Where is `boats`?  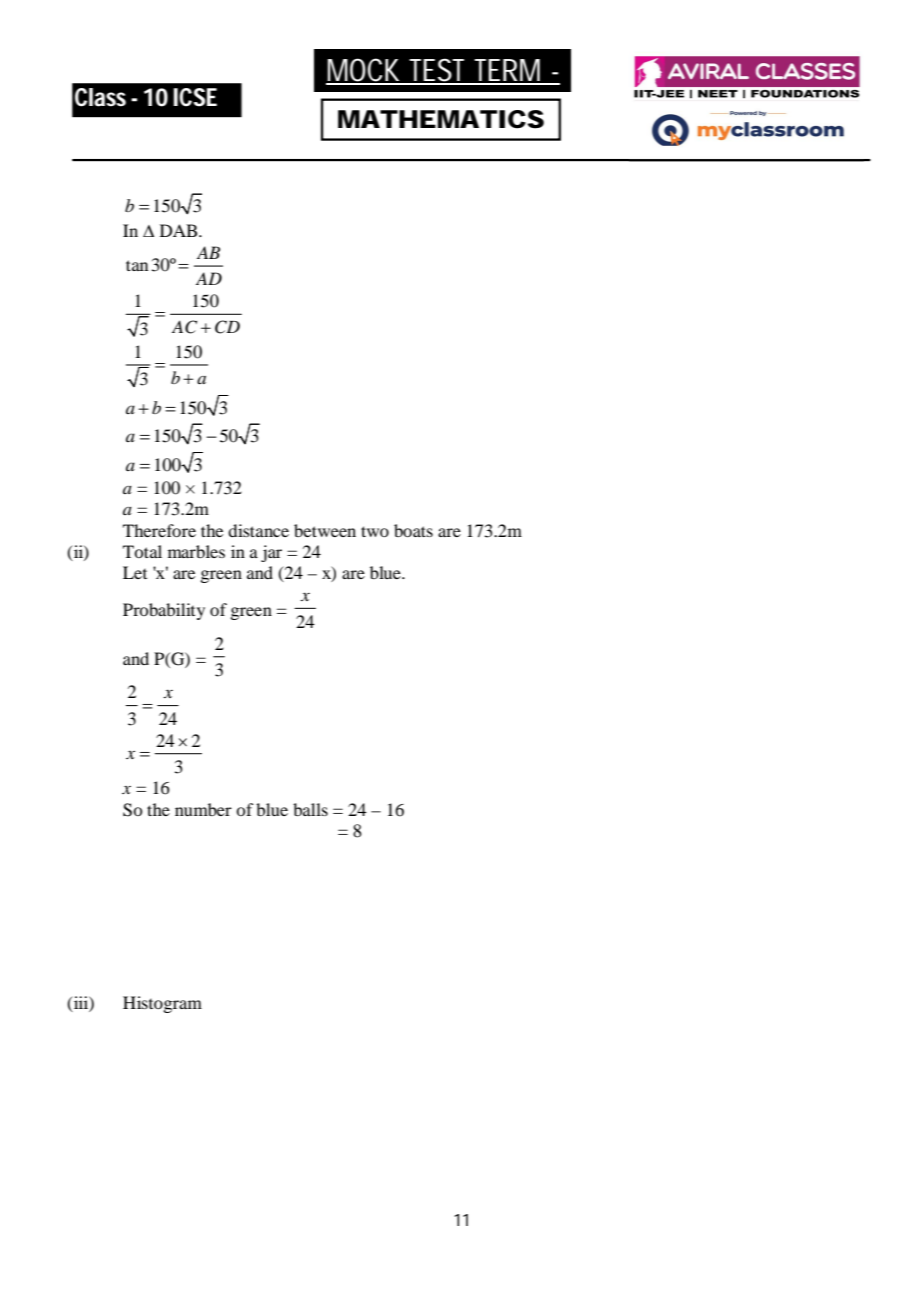
boats is located at coordinates (413, 530).
